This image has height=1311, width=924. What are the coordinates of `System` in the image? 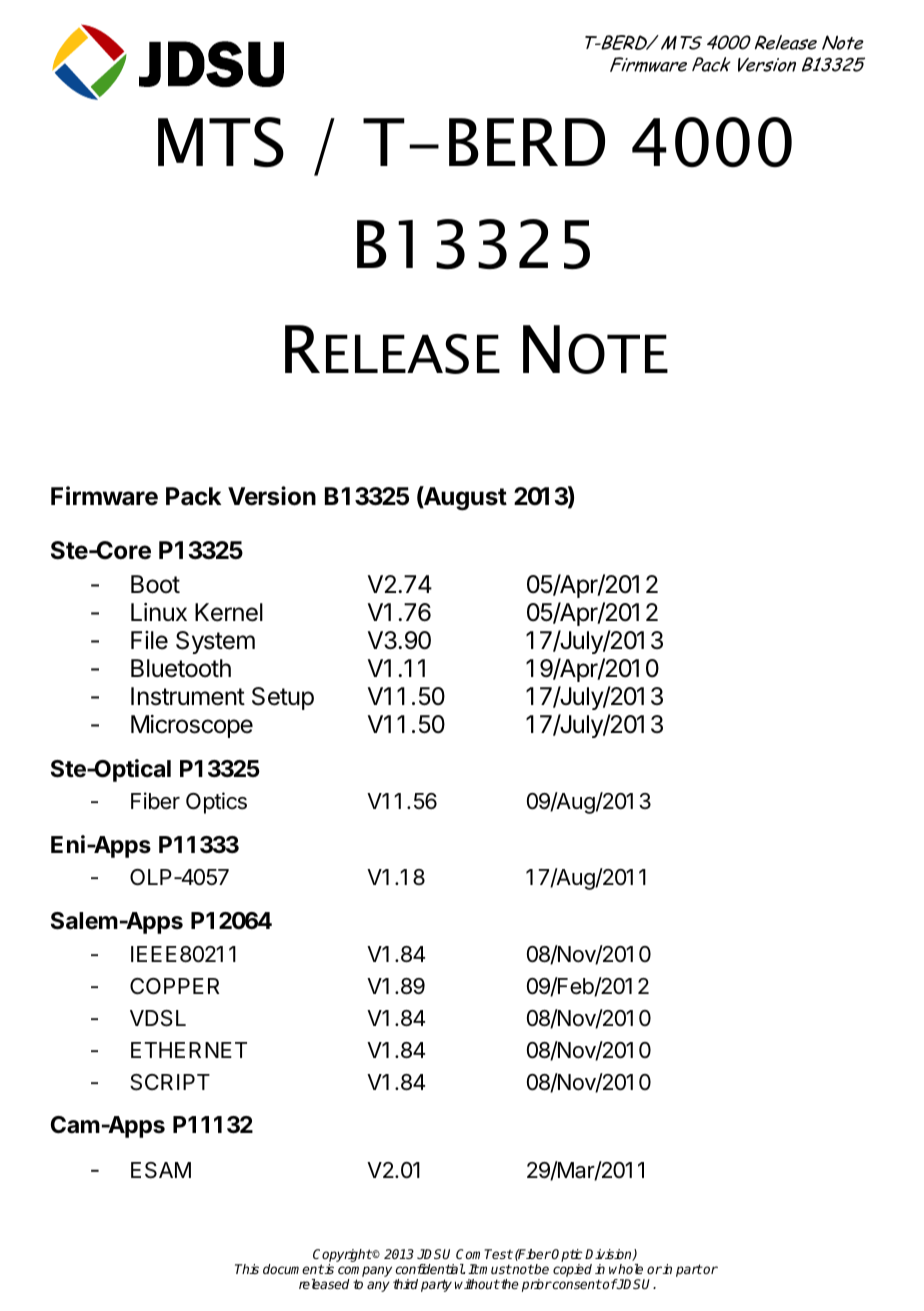 It's located at (215, 642).
